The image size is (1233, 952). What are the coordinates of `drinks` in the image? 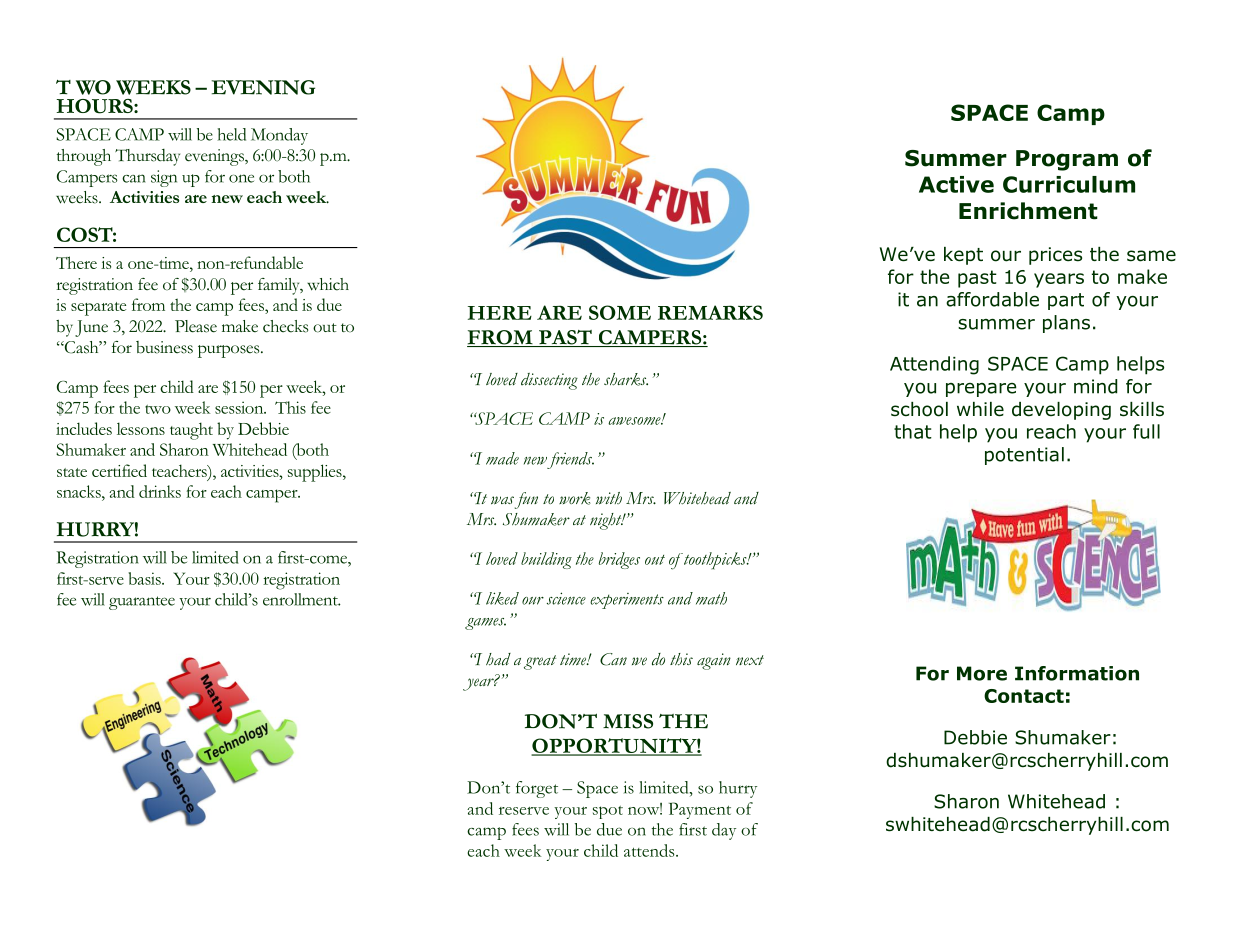 It's located at (160, 491).
